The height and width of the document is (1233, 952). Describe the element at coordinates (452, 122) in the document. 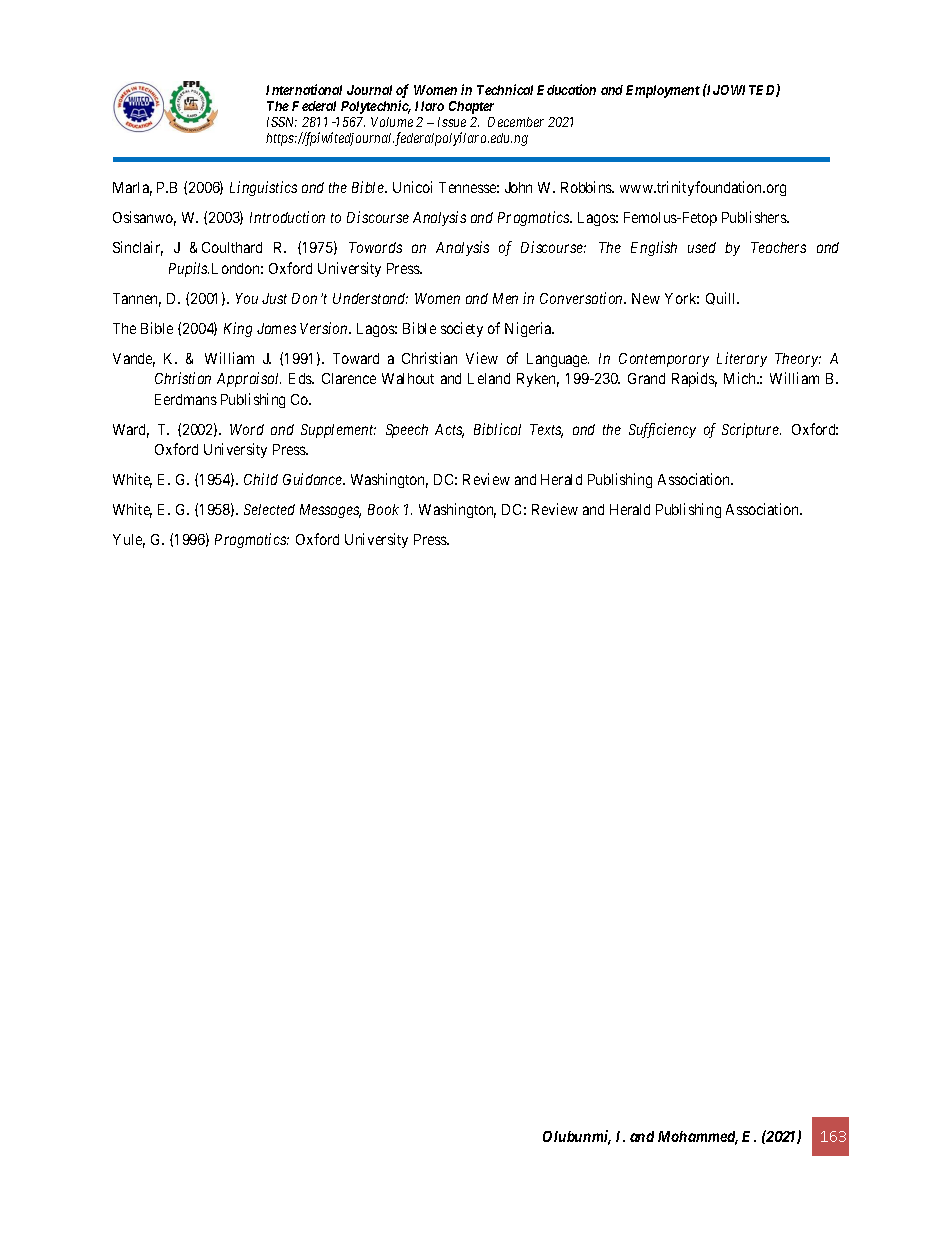

I see `Issue` at that location.
